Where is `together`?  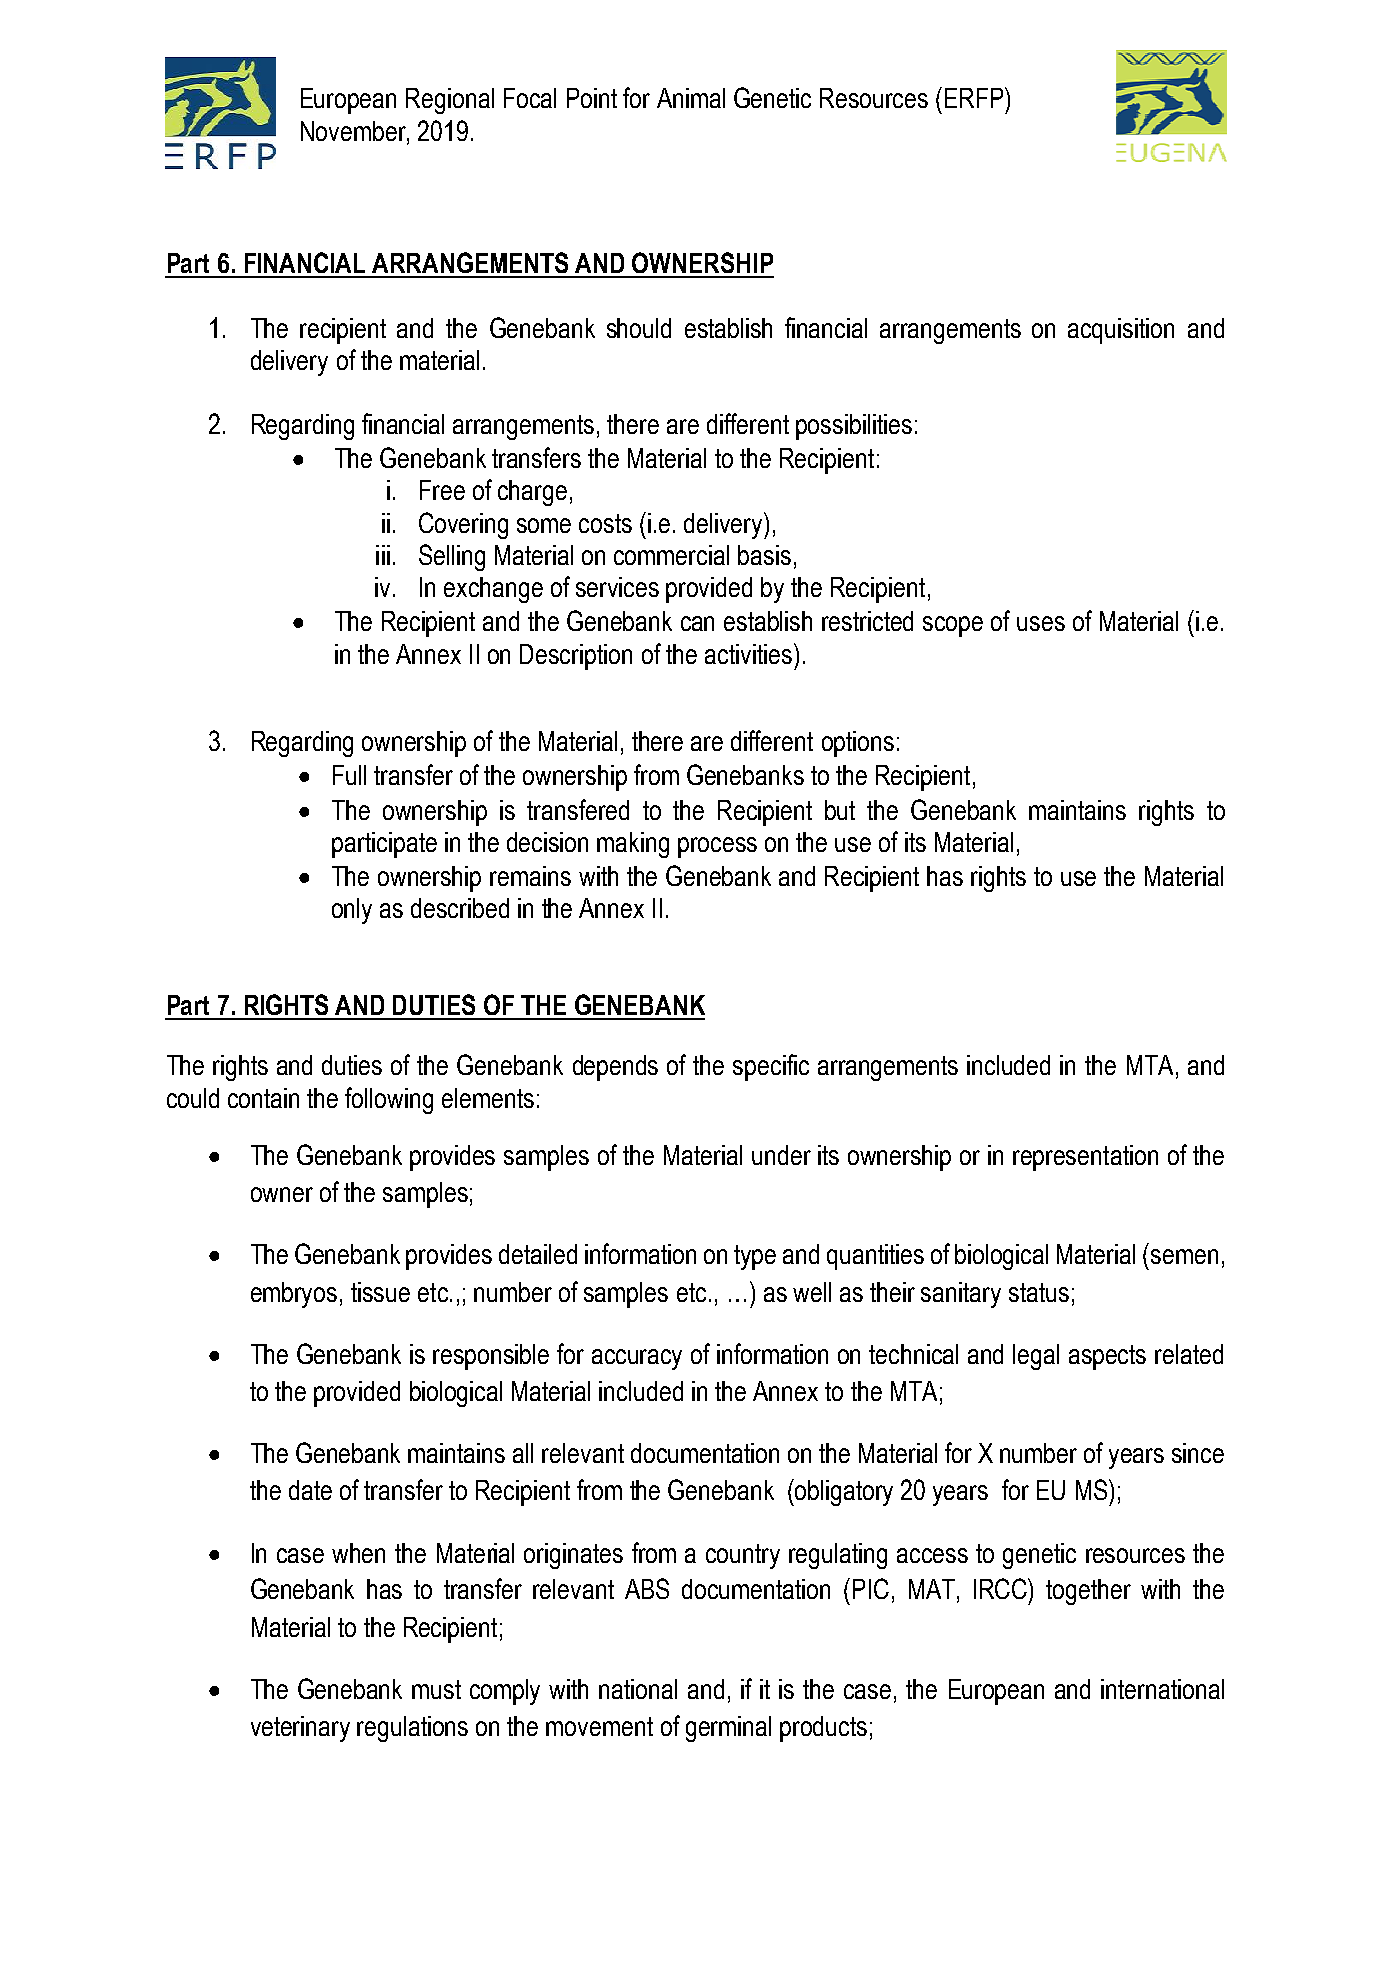 together is located at coordinates (1088, 1592).
